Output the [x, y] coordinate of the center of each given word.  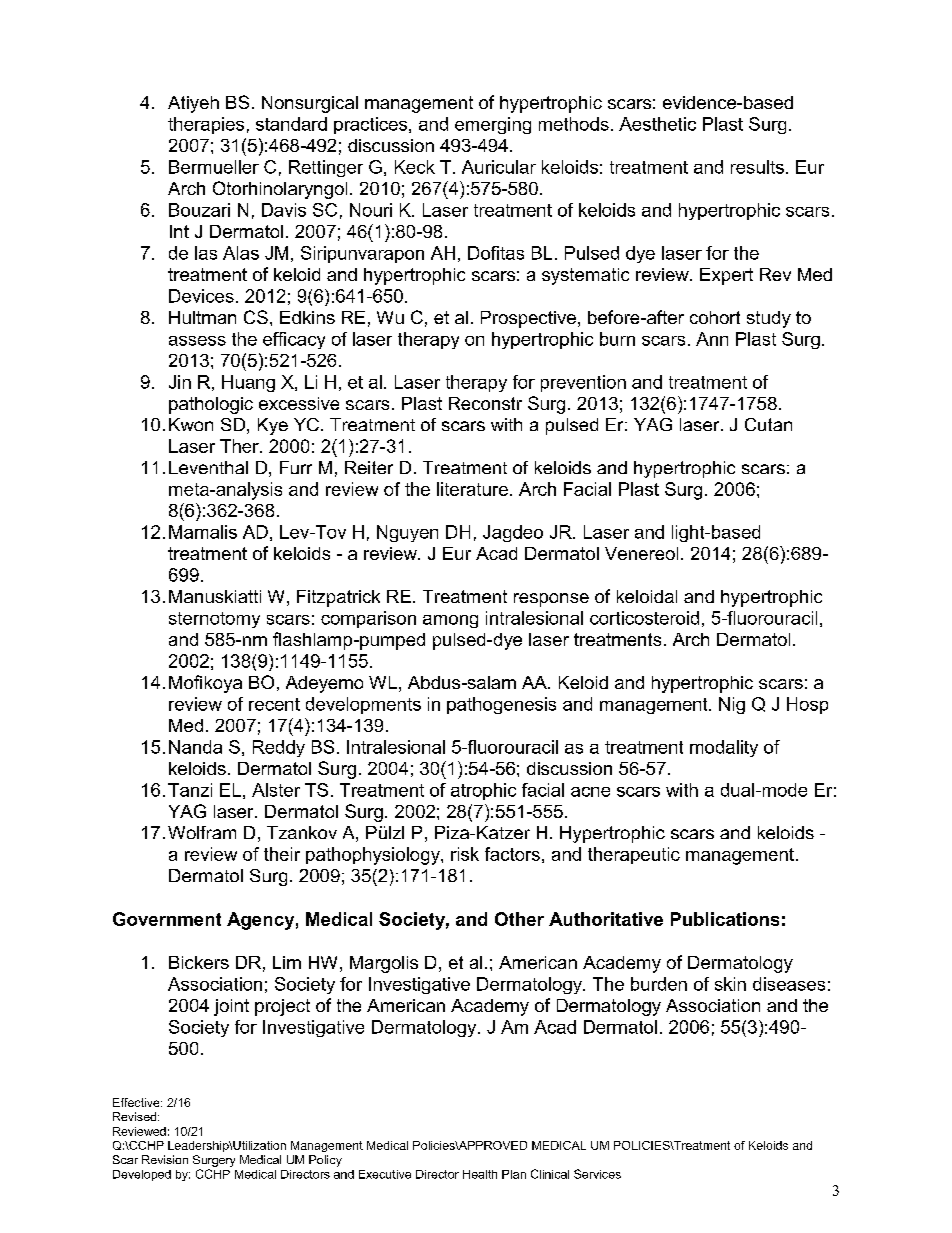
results [757, 167]
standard [291, 124]
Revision [165, 1159]
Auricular [499, 167]
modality [724, 748]
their [282, 854]
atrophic [483, 791]
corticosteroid [644, 618]
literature [472, 489]
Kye [273, 426]
